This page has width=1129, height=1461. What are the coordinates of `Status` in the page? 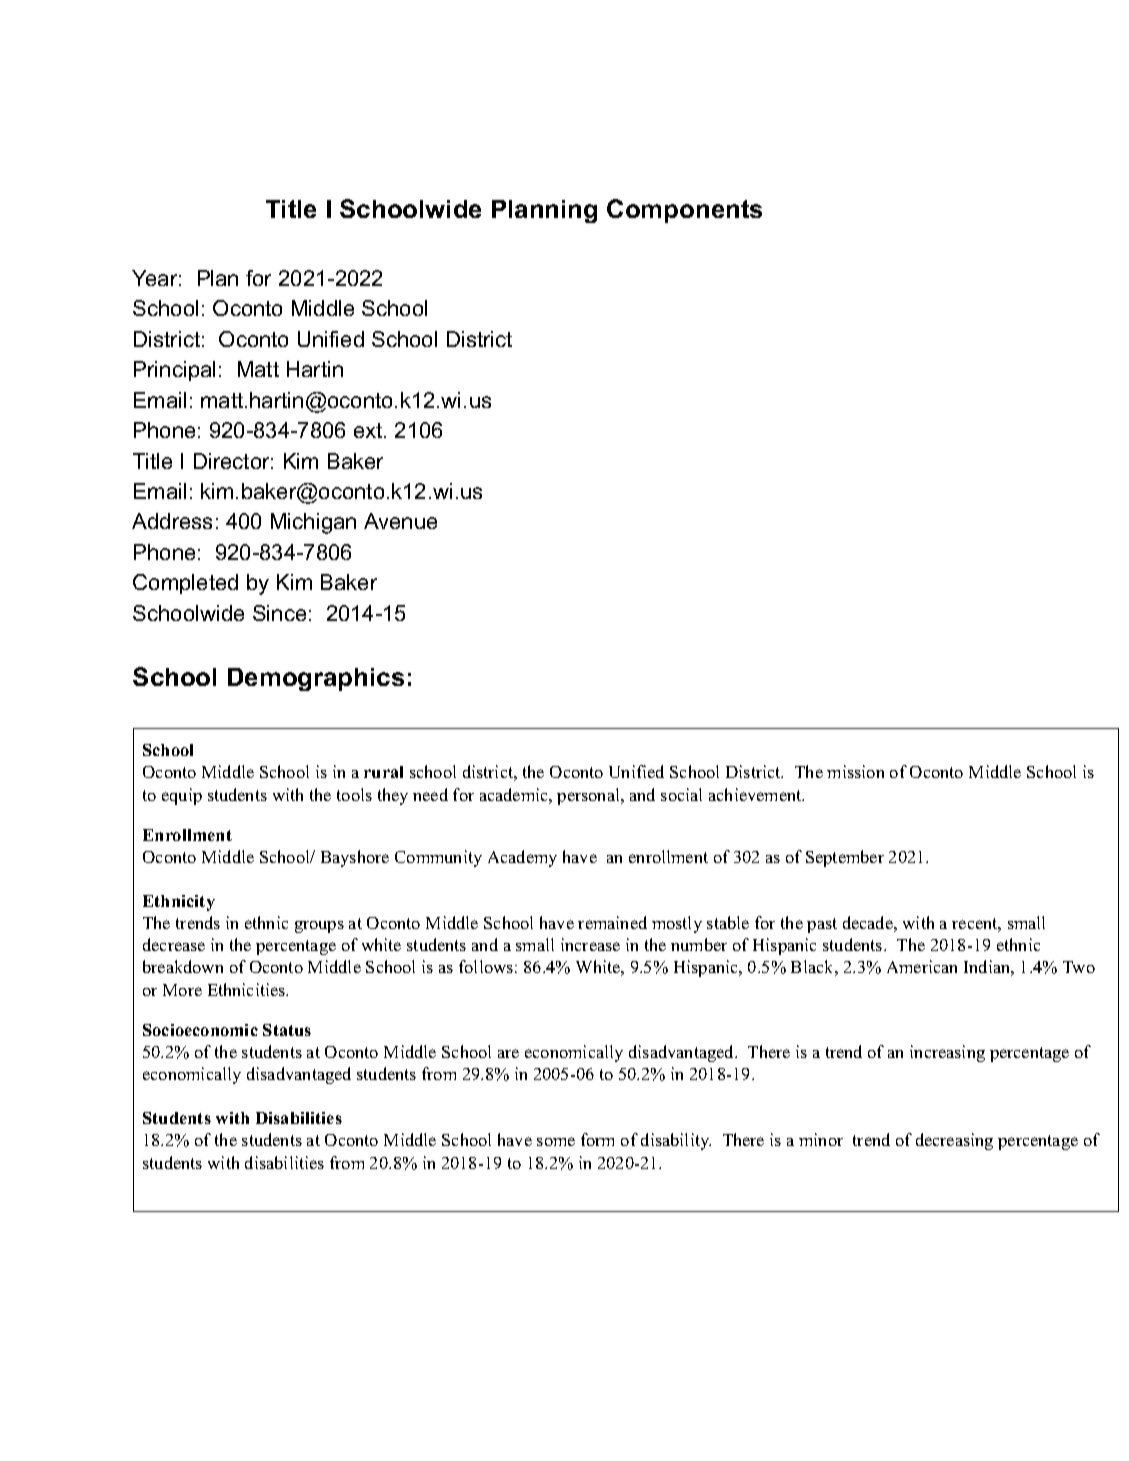 It's located at (287, 1030).
